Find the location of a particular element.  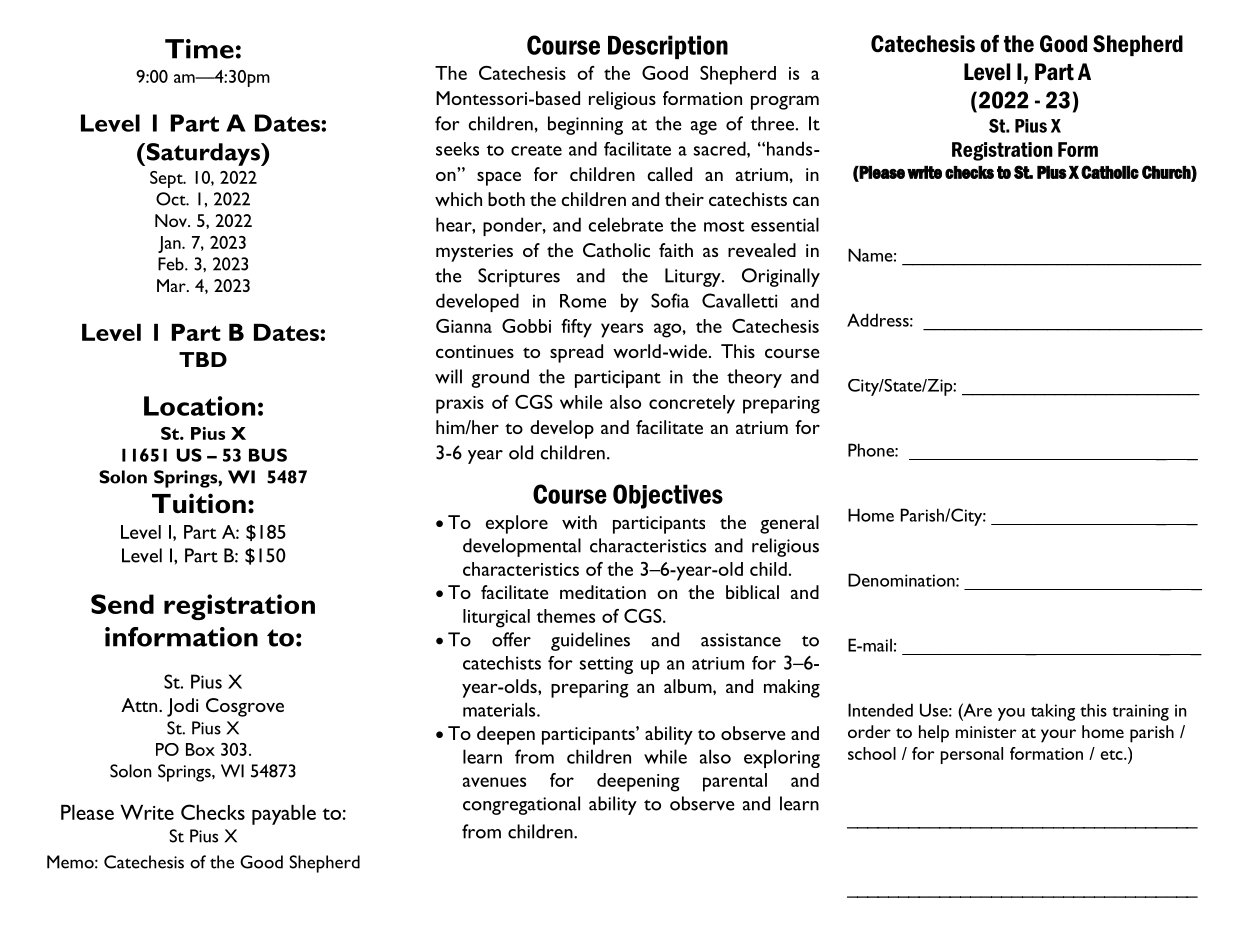

Description is located at coordinates (668, 47).
